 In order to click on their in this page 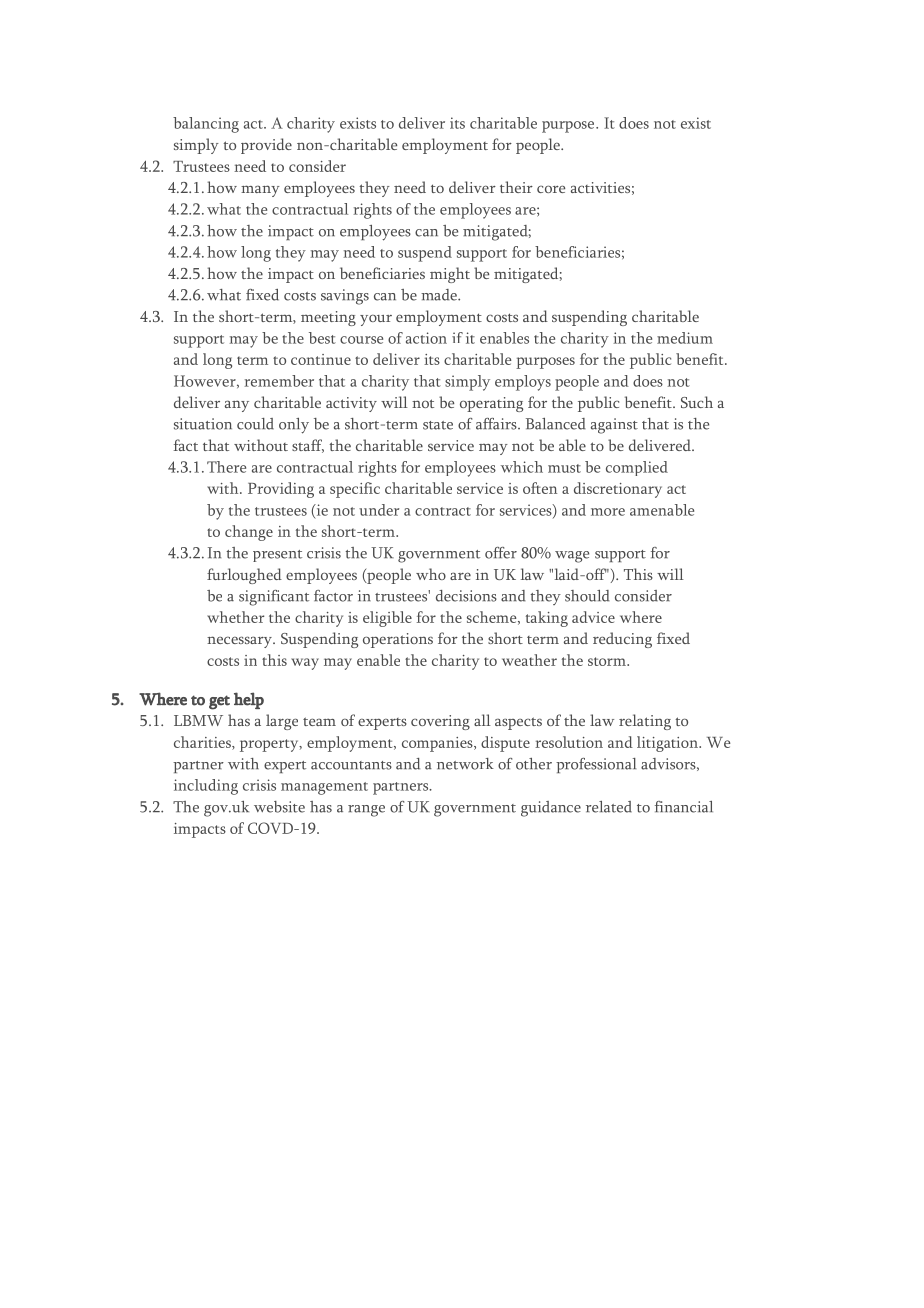, I will do `click(516, 187)`.
